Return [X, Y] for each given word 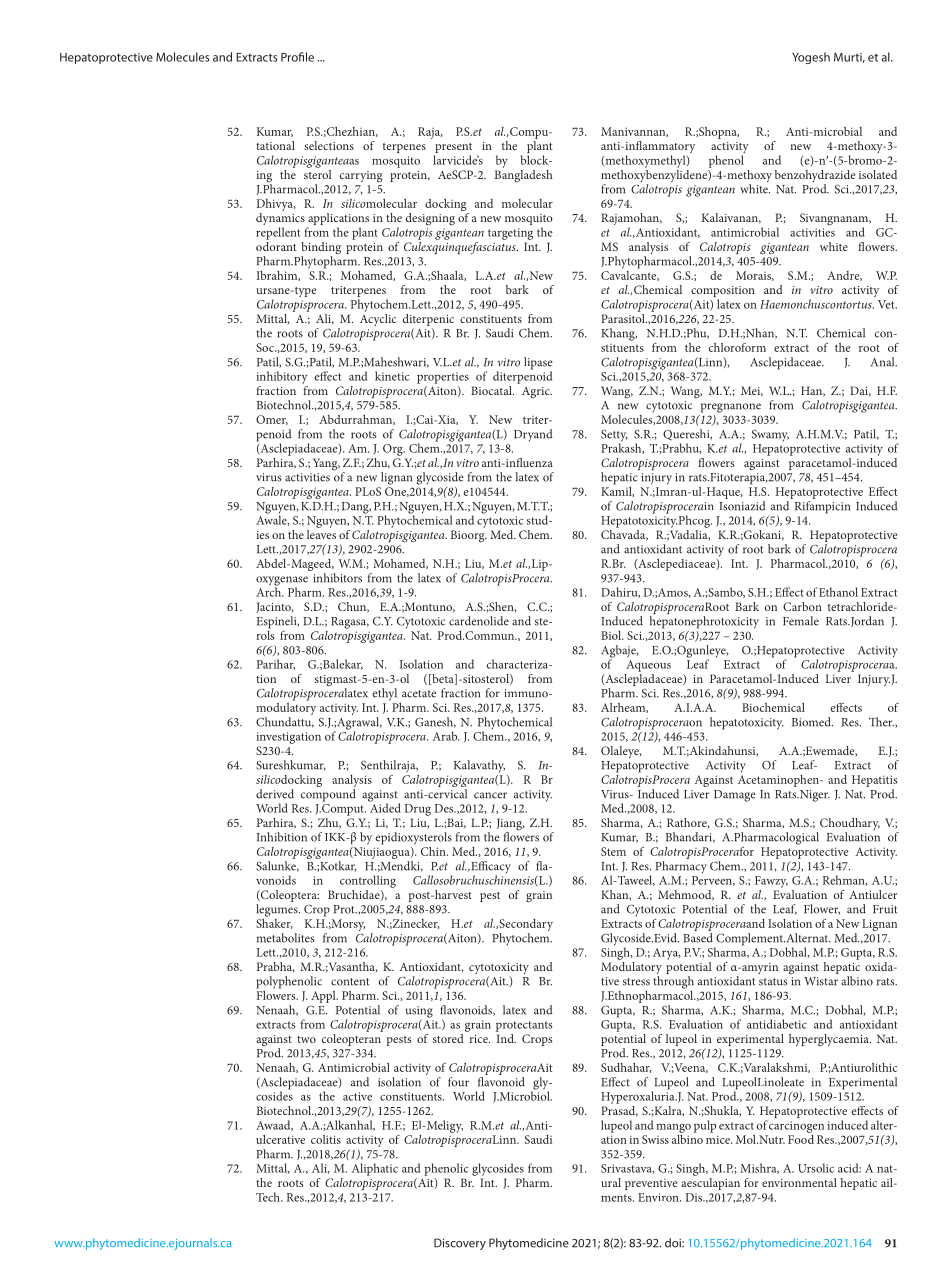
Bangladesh [524, 175]
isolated [878, 174]
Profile [297, 57]
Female [801, 621]
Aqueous [648, 666]
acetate [419, 694]
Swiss [655, 1139]
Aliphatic [374, 1169]
